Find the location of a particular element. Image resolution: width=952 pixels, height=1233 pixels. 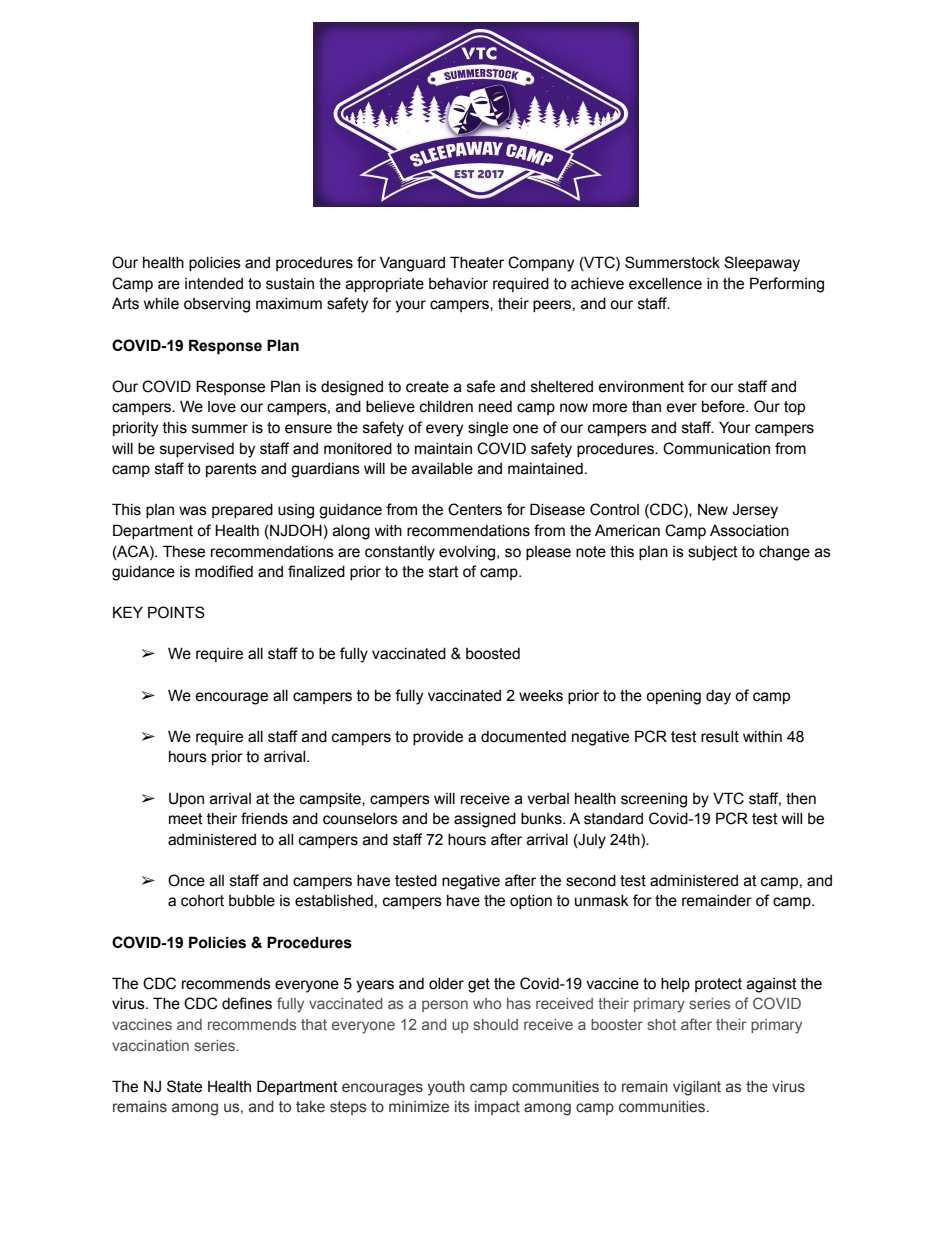

option is located at coordinates (531, 902).
